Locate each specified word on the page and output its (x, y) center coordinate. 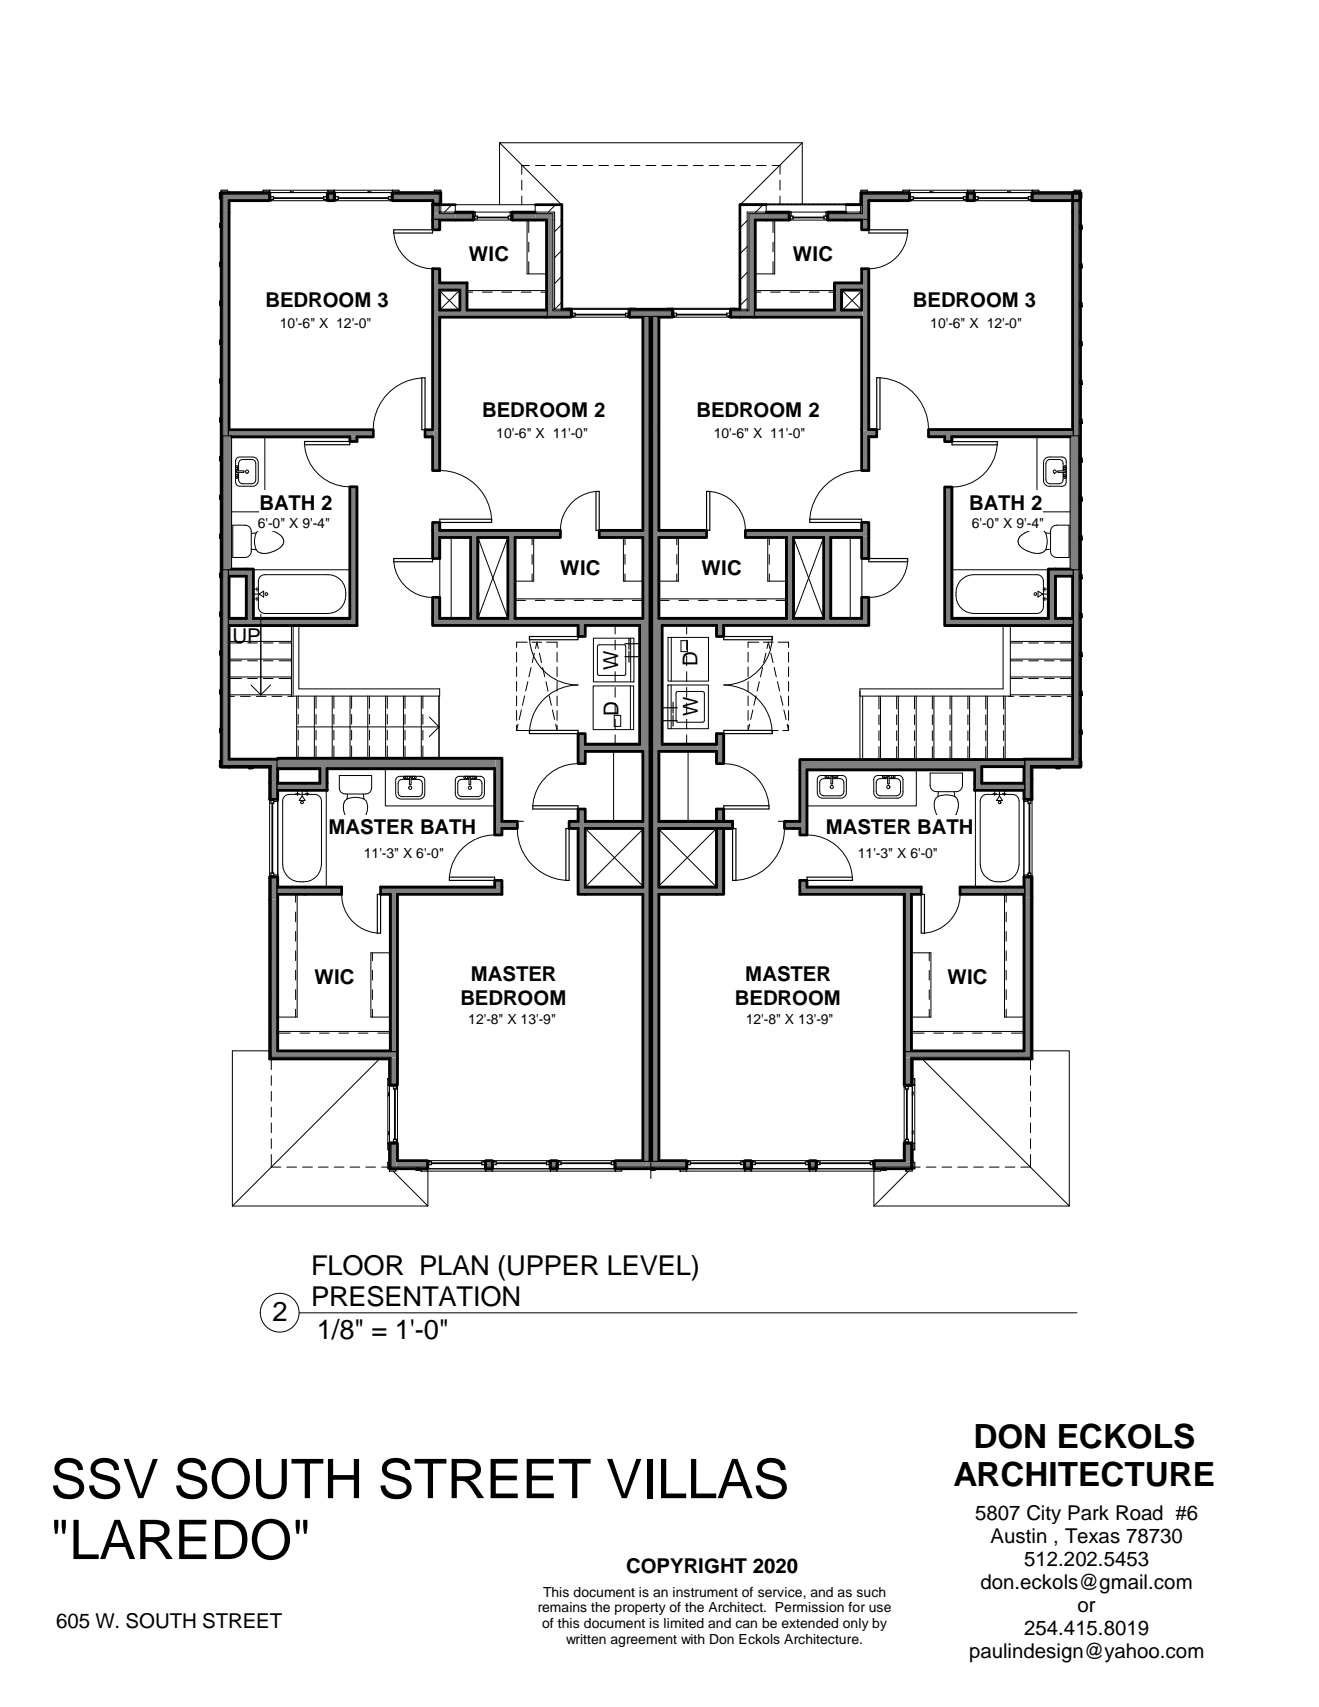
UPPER (553, 1265)
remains (562, 1607)
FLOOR (358, 1265)
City (1044, 1514)
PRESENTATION (416, 1296)
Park (1088, 1513)
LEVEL (650, 1265)
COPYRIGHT (686, 1566)
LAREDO (181, 1539)
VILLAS (697, 1478)
